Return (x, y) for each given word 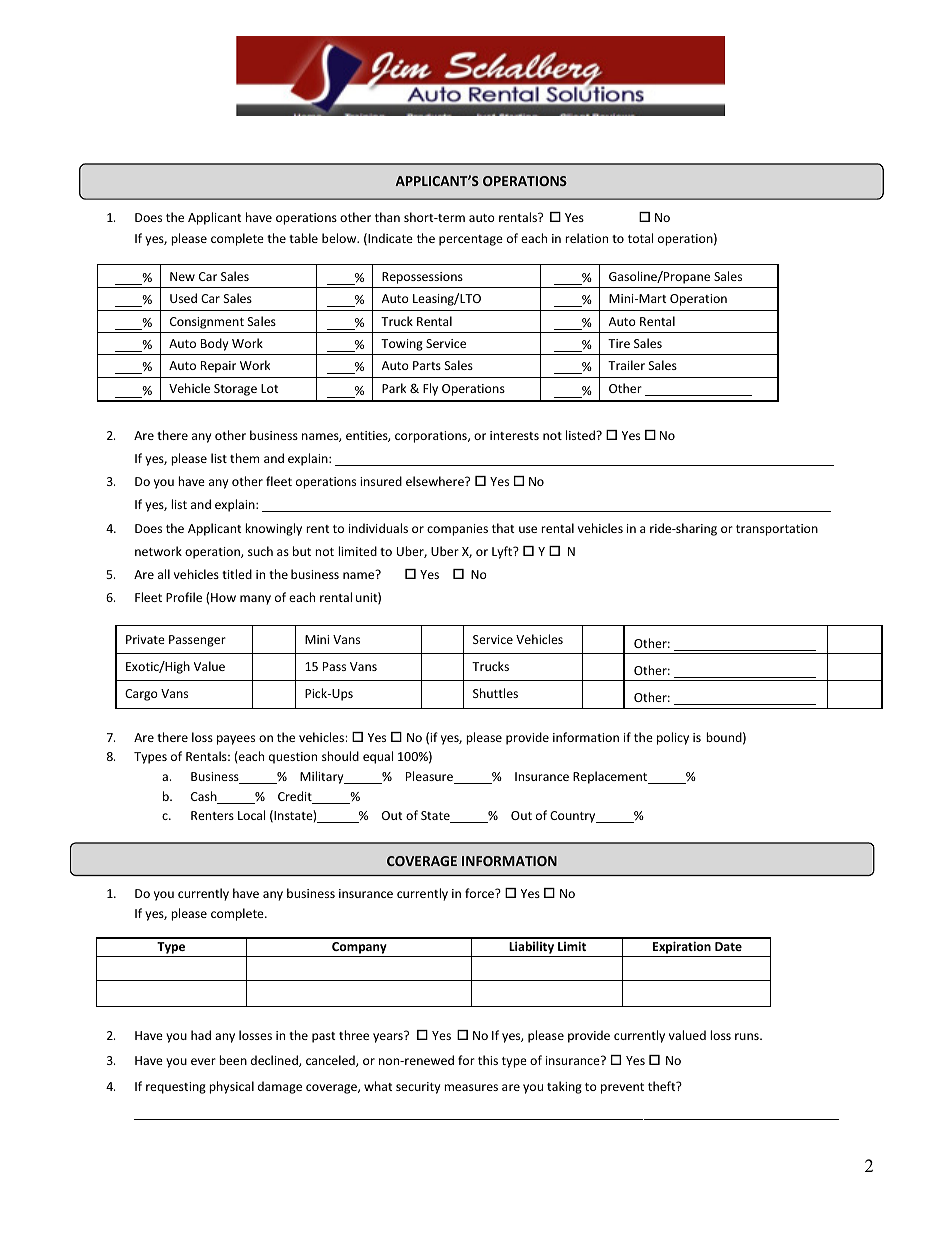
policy (673, 738)
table (303, 238)
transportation (777, 530)
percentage (471, 240)
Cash (205, 797)
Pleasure (430, 777)
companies (457, 530)
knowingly (273, 529)
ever (203, 1061)
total (640, 238)
